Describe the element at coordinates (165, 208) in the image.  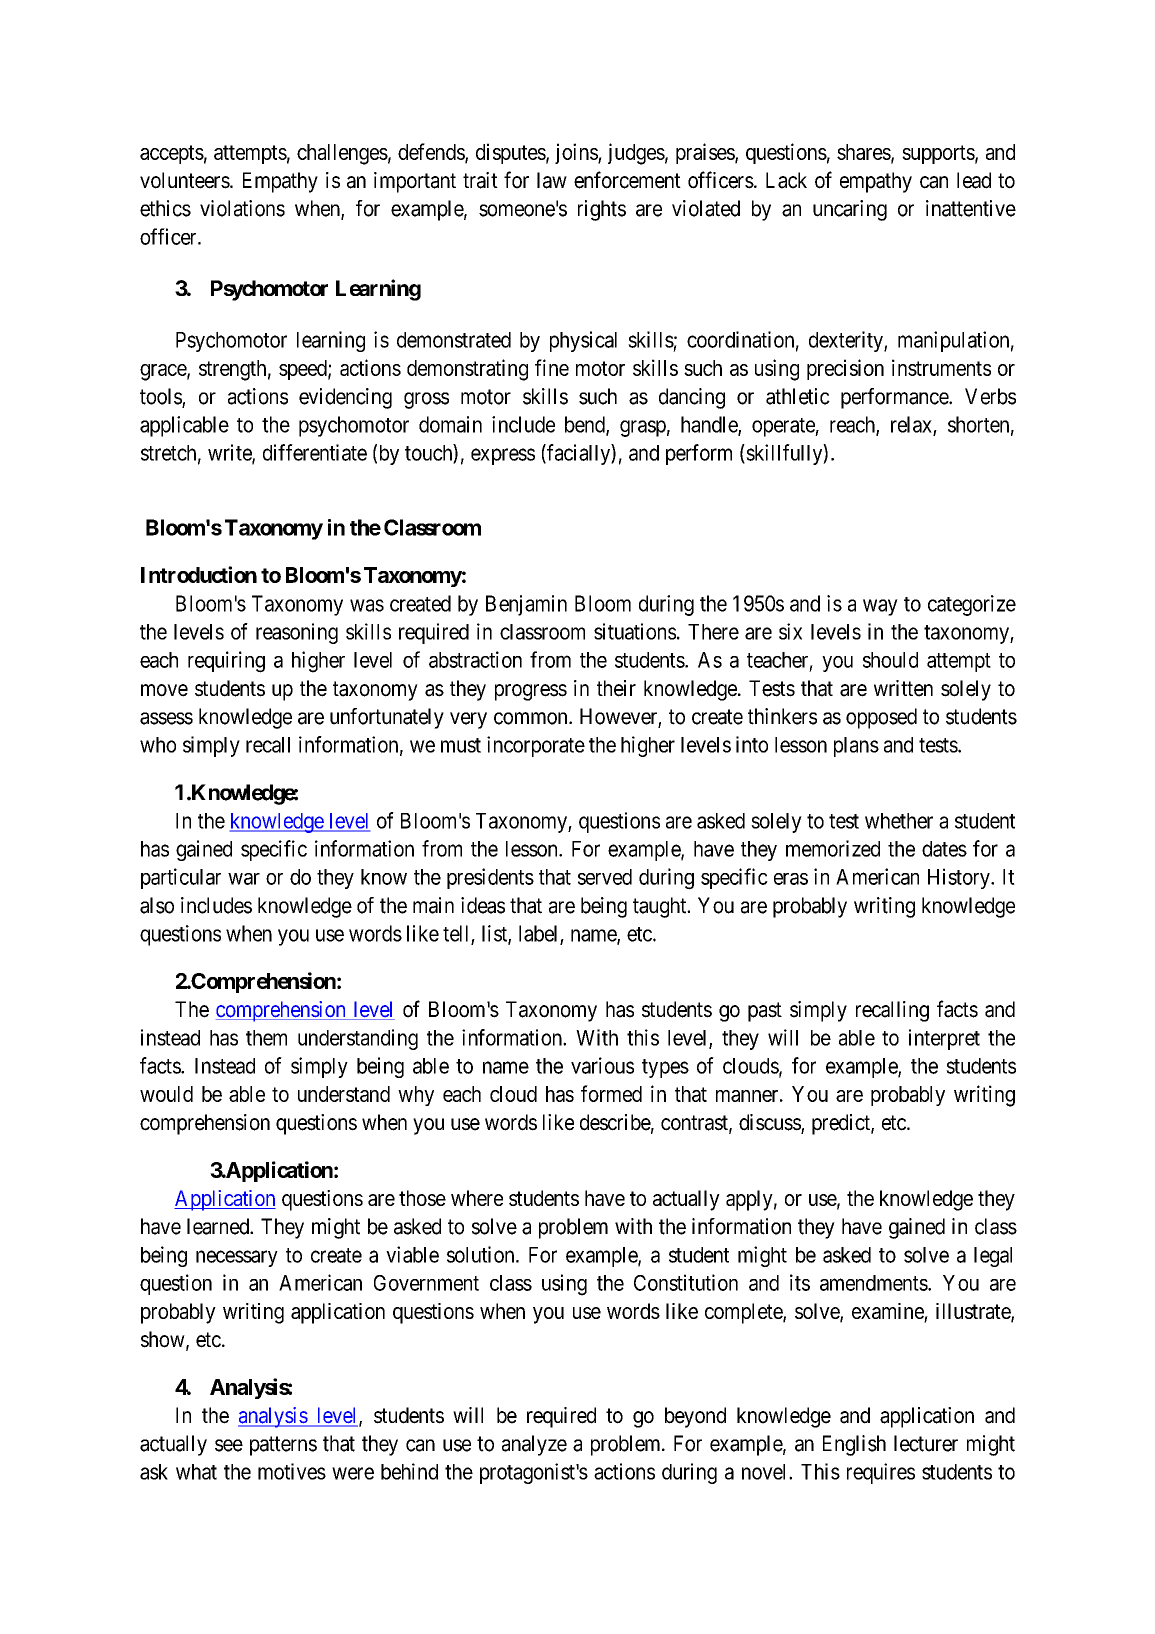
I see `ethics` at that location.
